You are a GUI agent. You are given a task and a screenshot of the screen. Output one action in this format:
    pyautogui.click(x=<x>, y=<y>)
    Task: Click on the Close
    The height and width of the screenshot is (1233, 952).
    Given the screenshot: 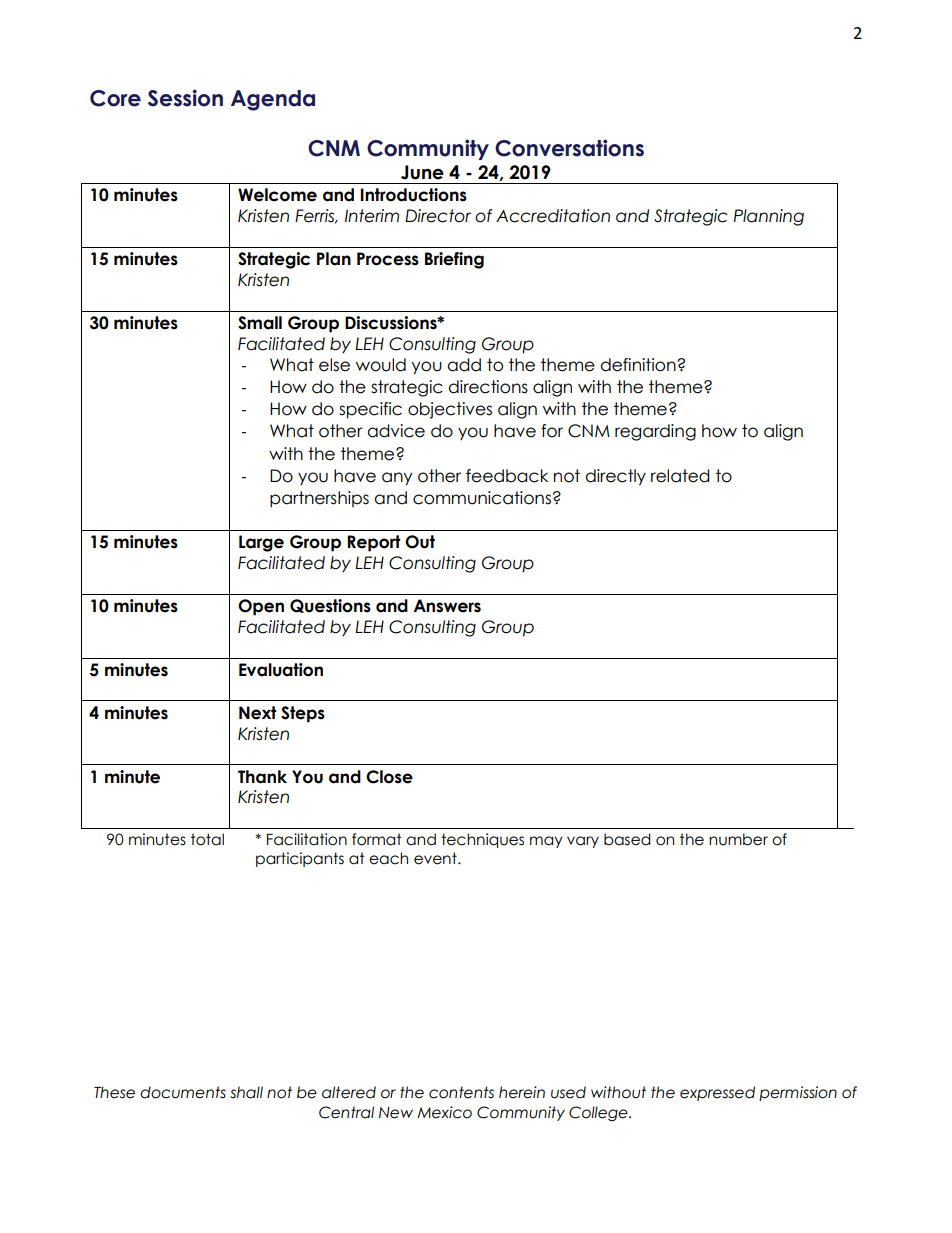 What is the action you would take?
    pyautogui.click(x=389, y=777)
